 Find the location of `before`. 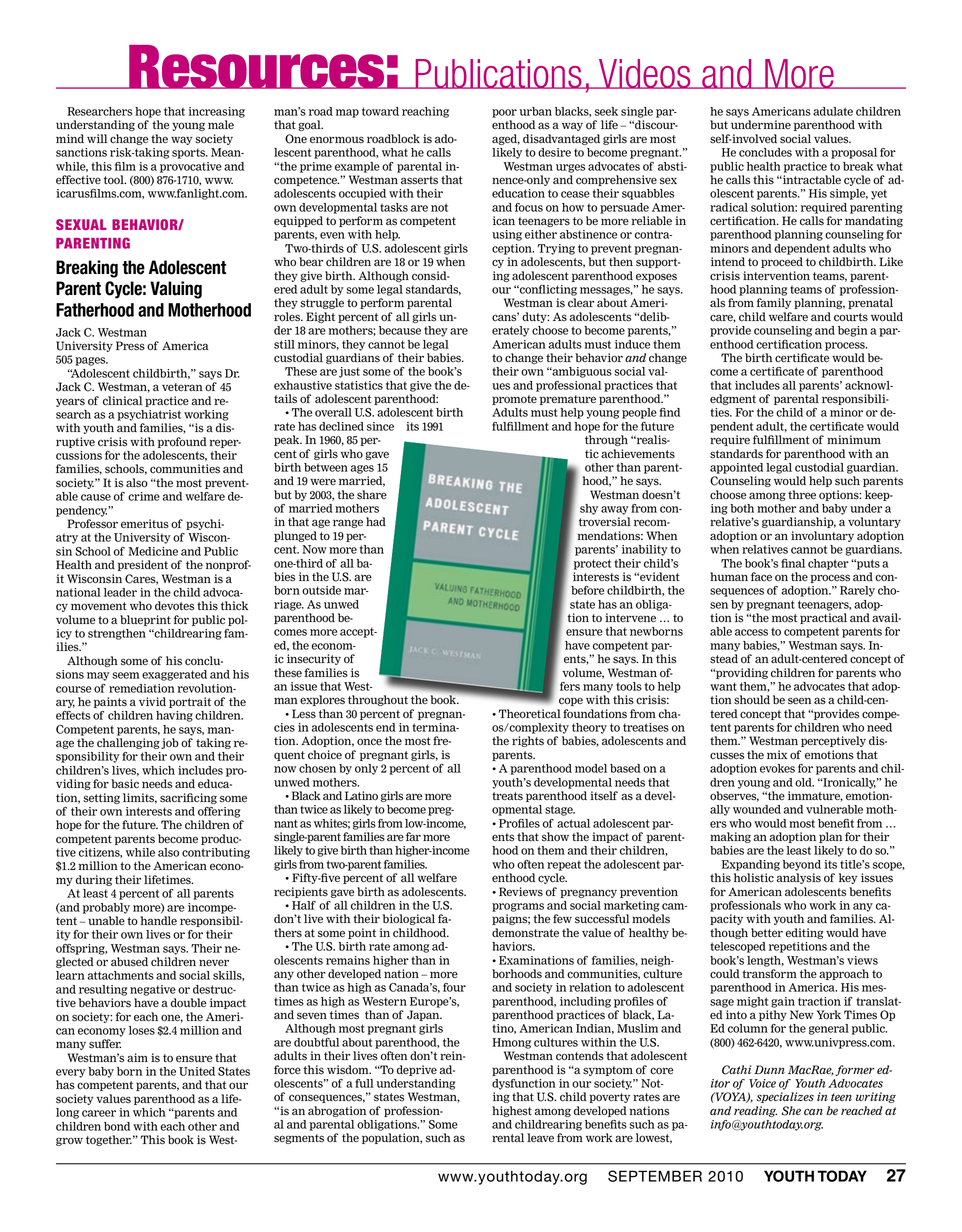

before is located at coordinates (587, 590).
